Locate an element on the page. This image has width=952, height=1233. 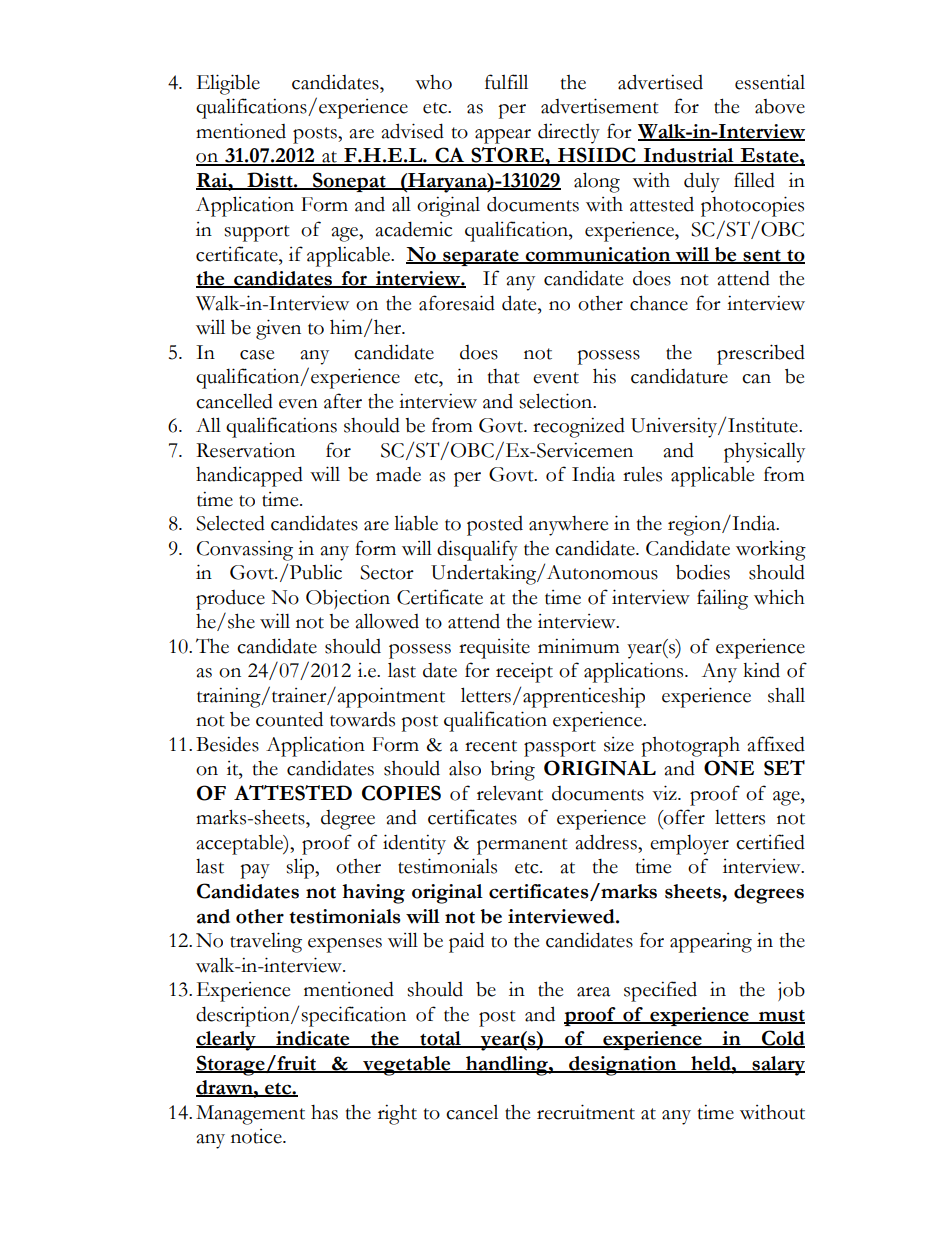
employer is located at coordinates (689, 844).
